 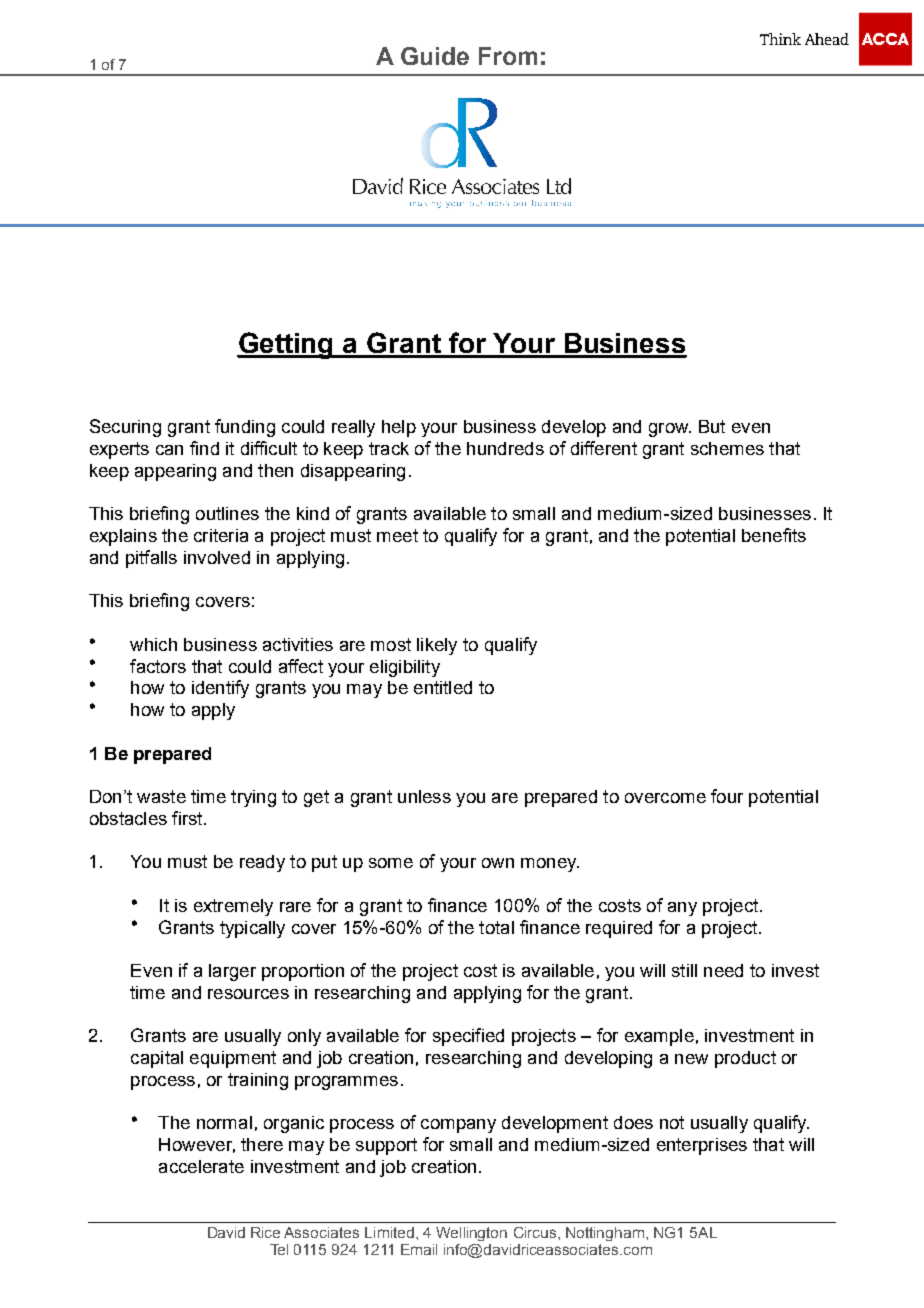 What do you see at coordinates (702, 1146) in the screenshot?
I see `enterprises` at bounding box center [702, 1146].
